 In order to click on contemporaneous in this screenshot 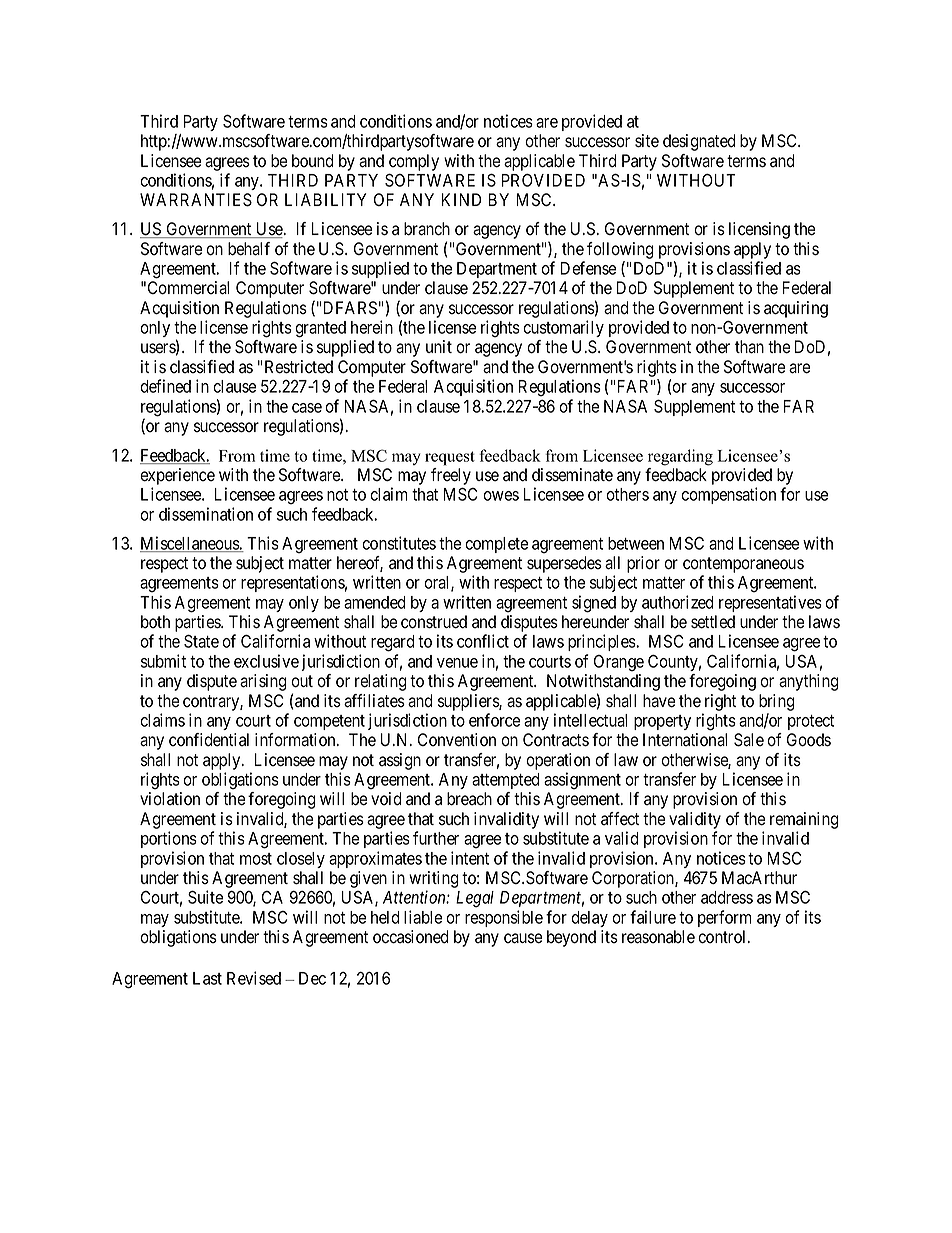, I will do `click(743, 565)`.
